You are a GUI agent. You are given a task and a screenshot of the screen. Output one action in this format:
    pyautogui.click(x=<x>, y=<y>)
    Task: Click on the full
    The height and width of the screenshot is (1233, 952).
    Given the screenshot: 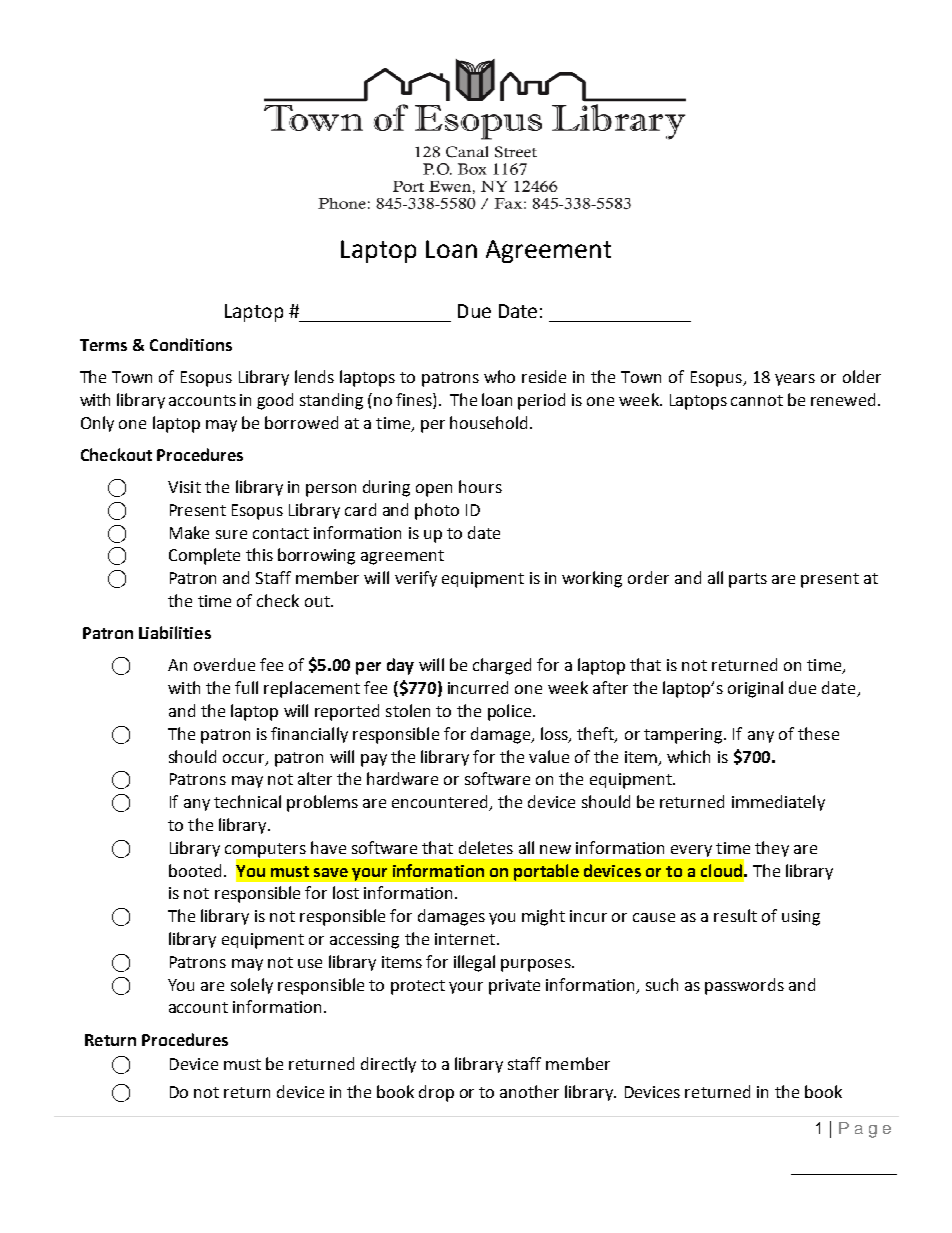 What is the action you would take?
    pyautogui.click(x=246, y=687)
